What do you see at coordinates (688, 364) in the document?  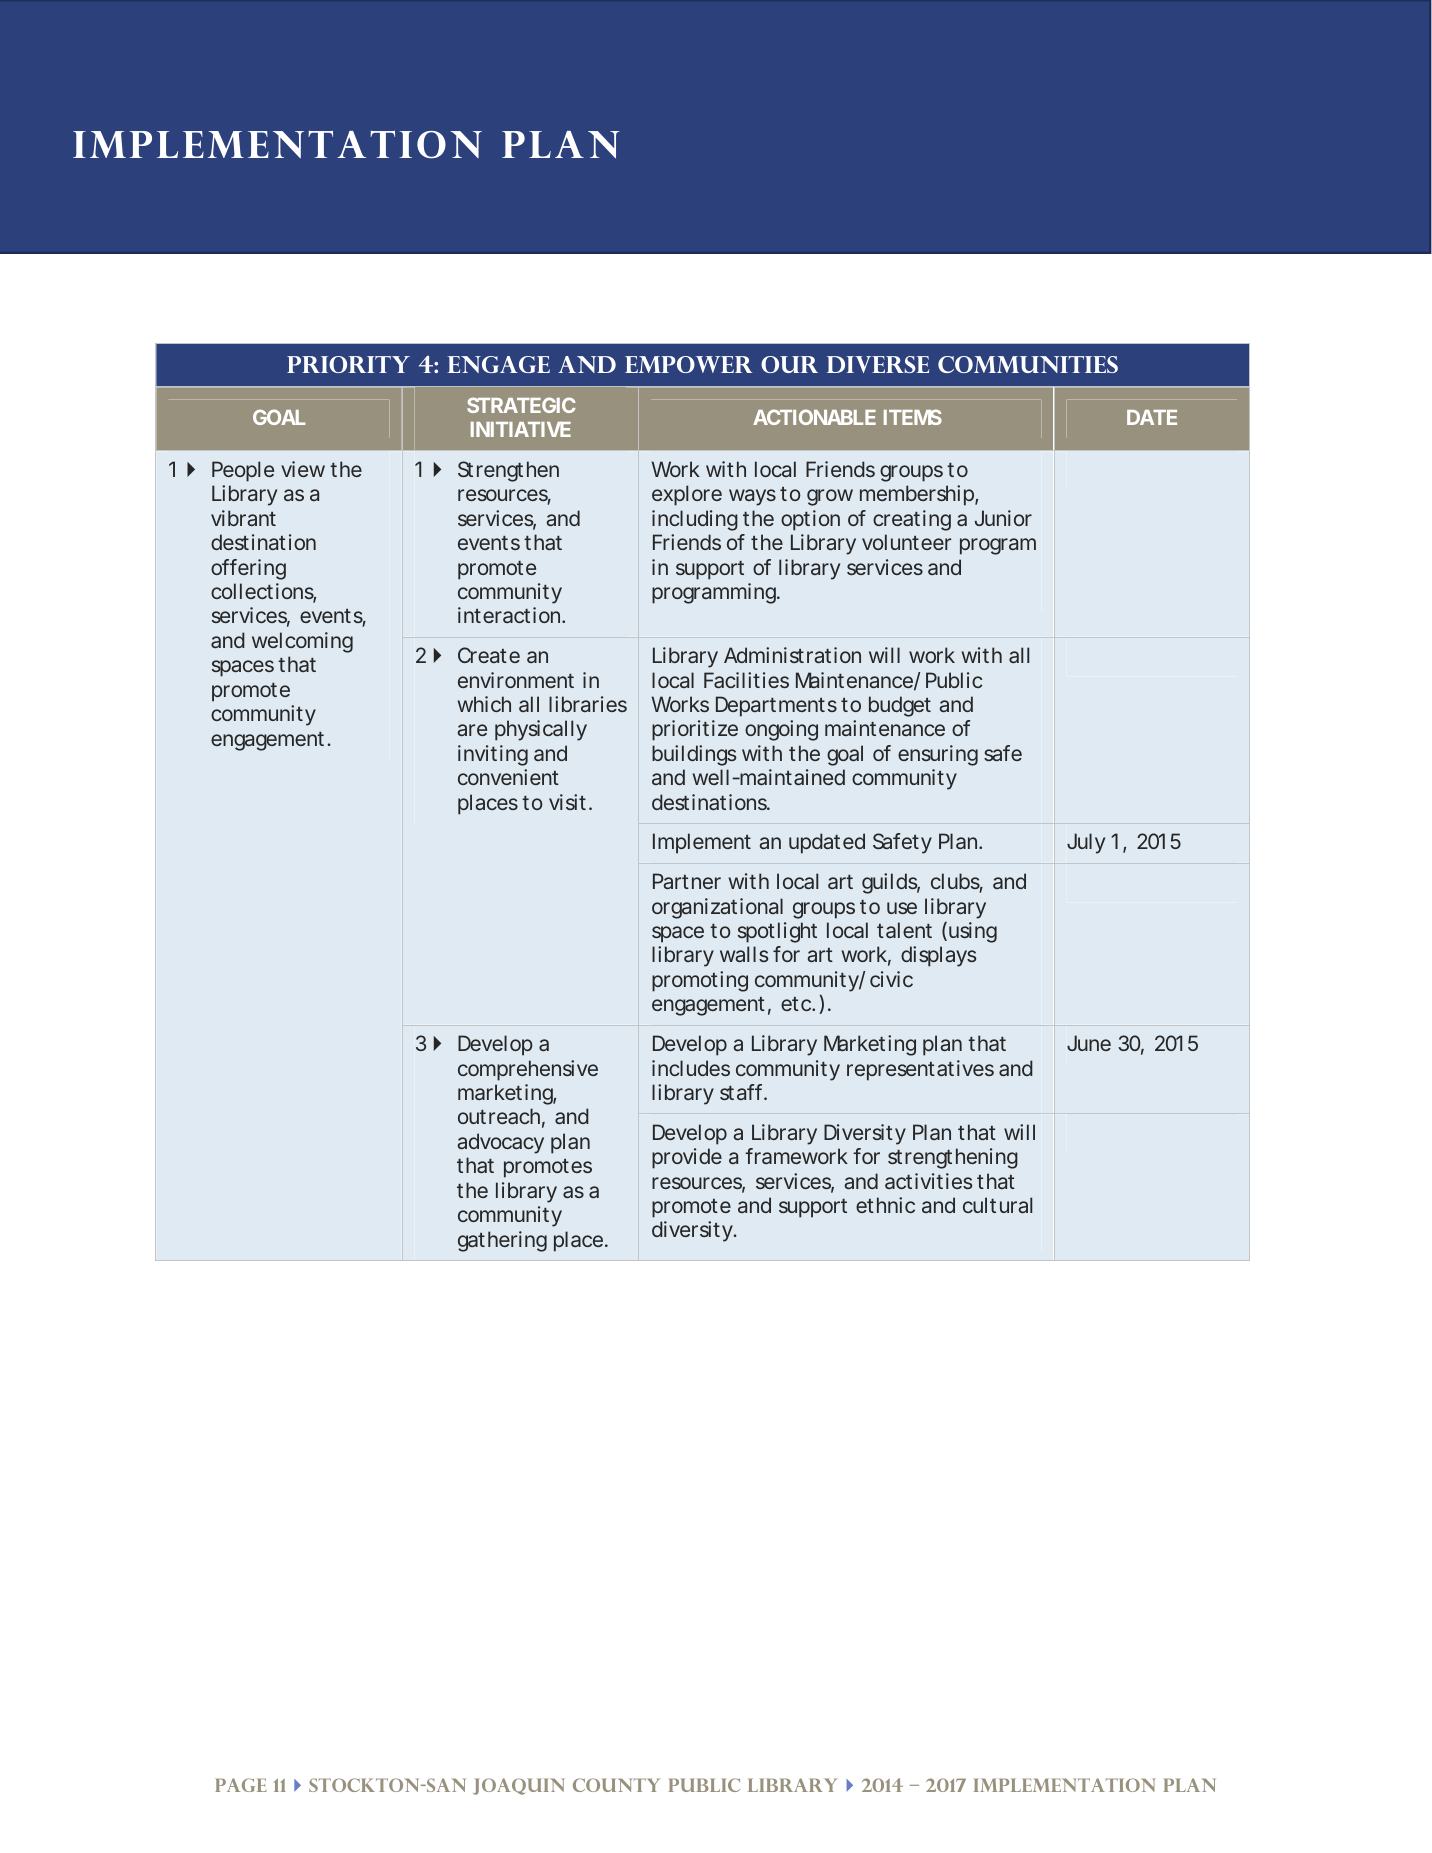 I see `Empower` at bounding box center [688, 364].
